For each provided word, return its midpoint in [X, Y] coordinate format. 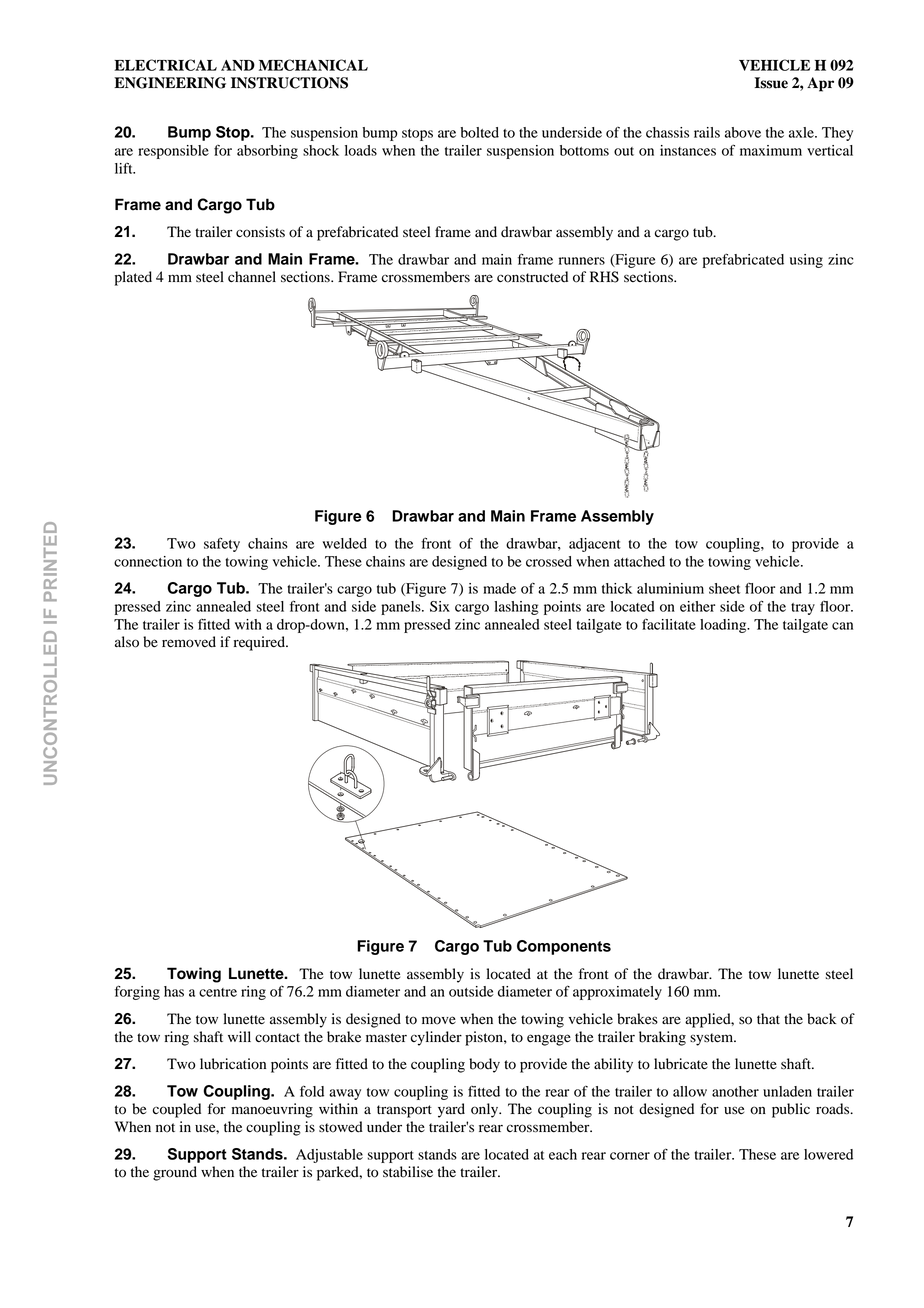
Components [564, 947]
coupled [177, 1110]
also [127, 642]
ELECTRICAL [165, 65]
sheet [724, 588]
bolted [479, 132]
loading [724, 626]
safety [222, 544]
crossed [549, 561]
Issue [771, 83]
